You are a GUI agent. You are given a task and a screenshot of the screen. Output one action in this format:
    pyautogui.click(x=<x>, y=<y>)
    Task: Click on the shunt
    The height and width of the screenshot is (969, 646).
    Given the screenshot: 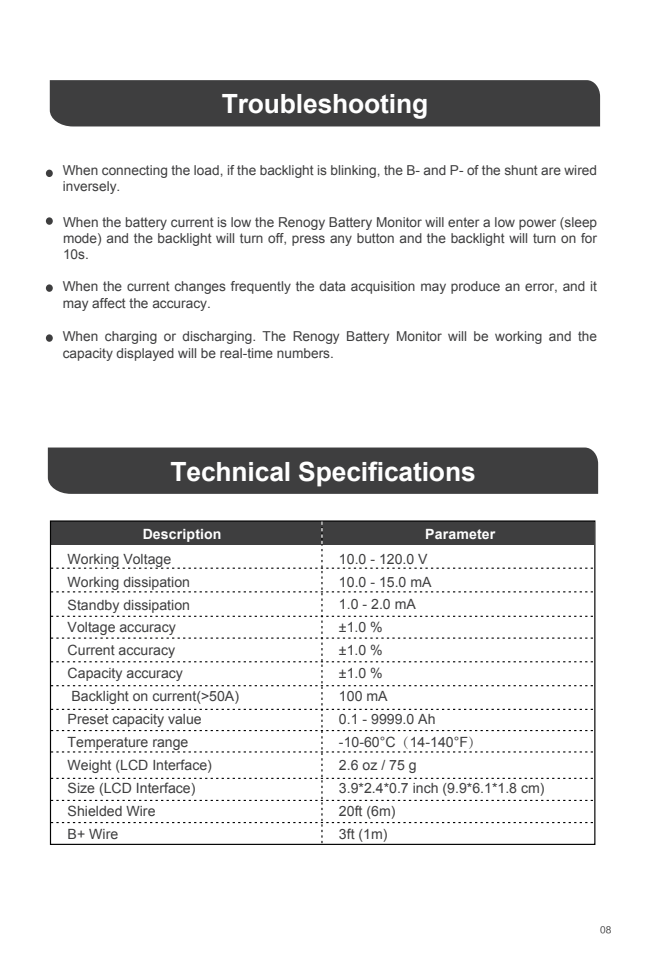 What is the action you would take?
    pyautogui.click(x=521, y=170)
